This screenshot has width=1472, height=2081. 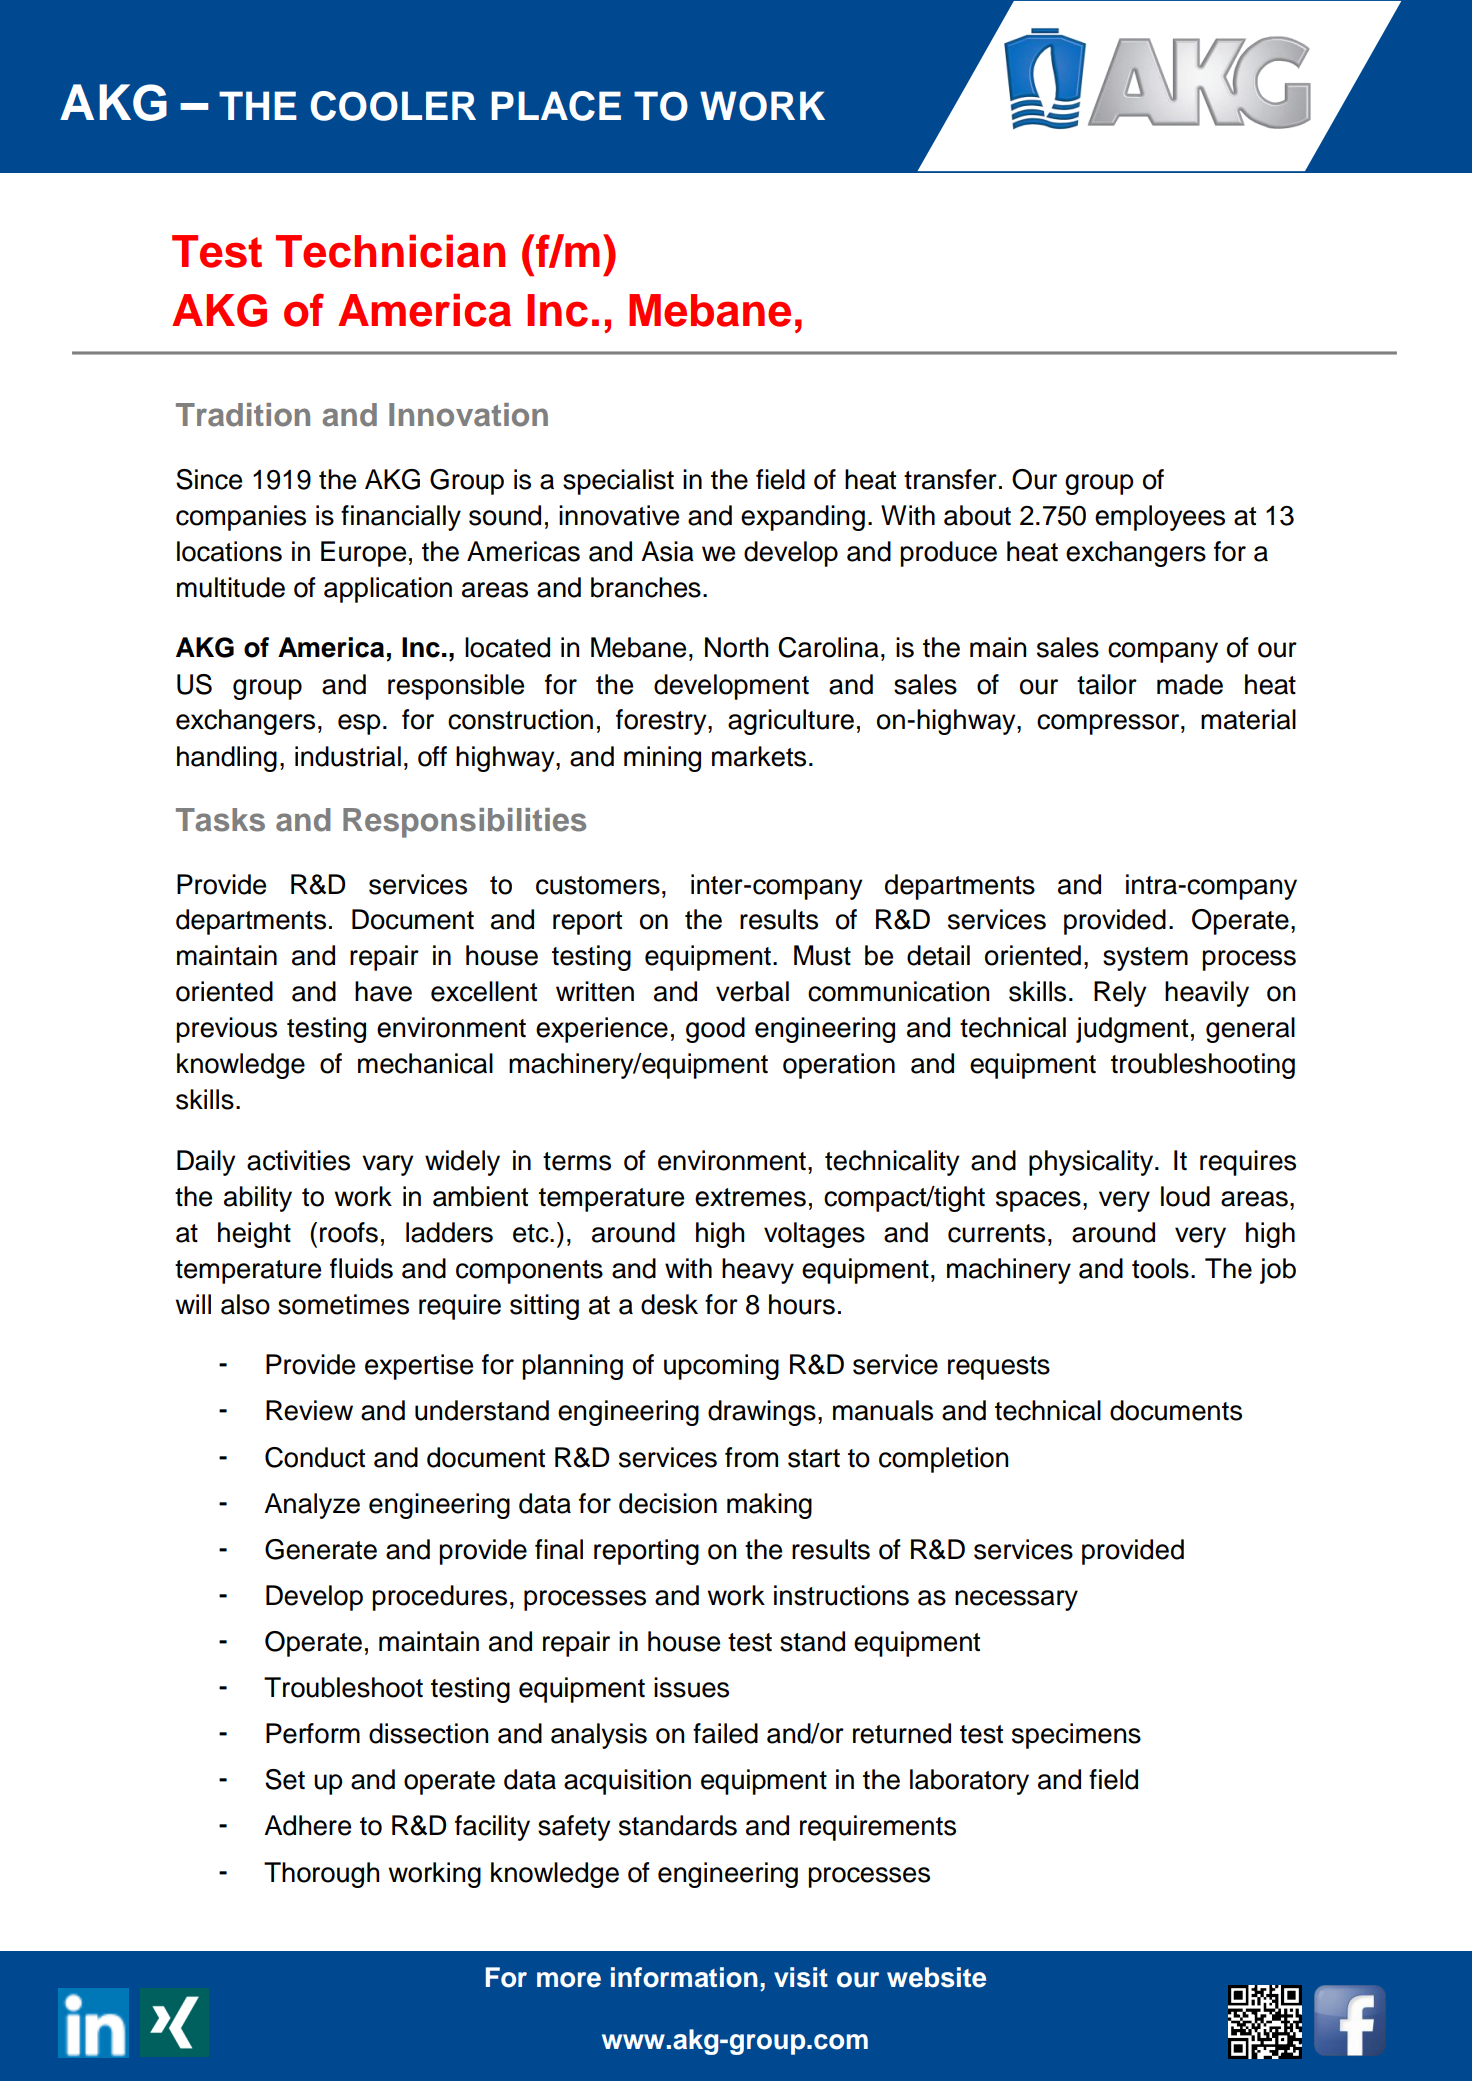 What do you see at coordinates (715, 1030) in the screenshot?
I see `good` at bounding box center [715, 1030].
